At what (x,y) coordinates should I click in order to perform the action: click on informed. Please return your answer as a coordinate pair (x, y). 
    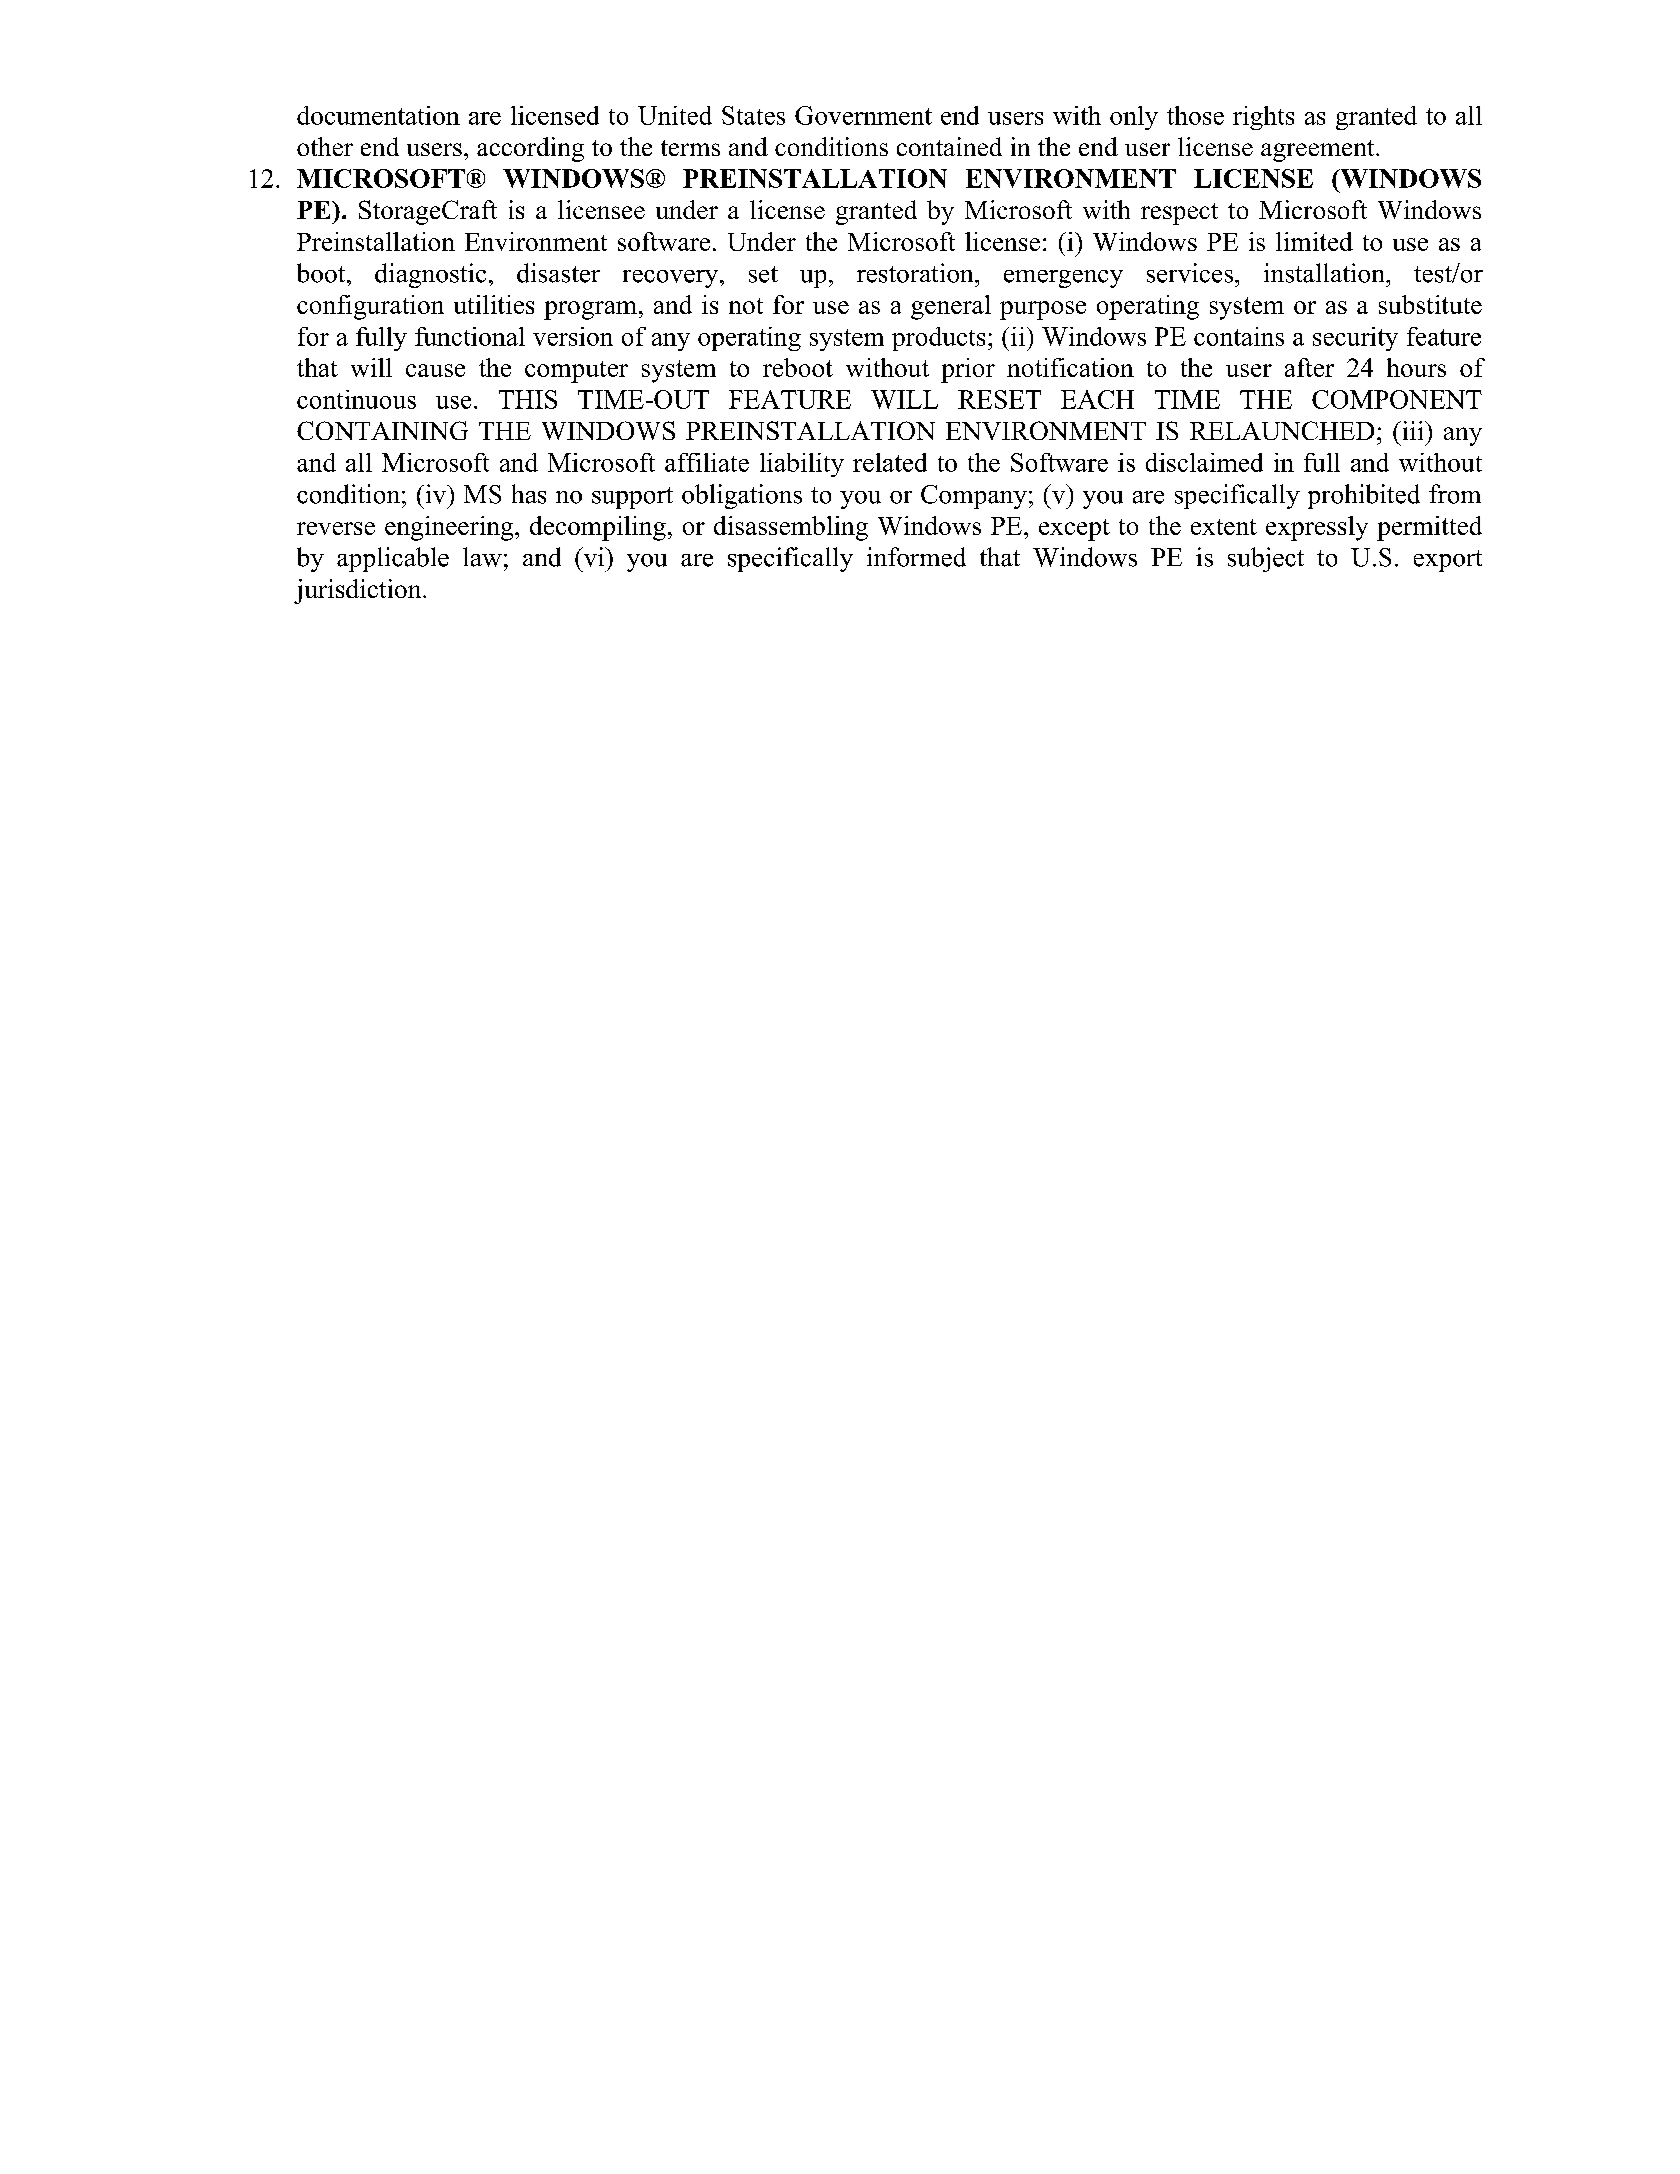
    Looking at the image, I should click on (916, 557).
